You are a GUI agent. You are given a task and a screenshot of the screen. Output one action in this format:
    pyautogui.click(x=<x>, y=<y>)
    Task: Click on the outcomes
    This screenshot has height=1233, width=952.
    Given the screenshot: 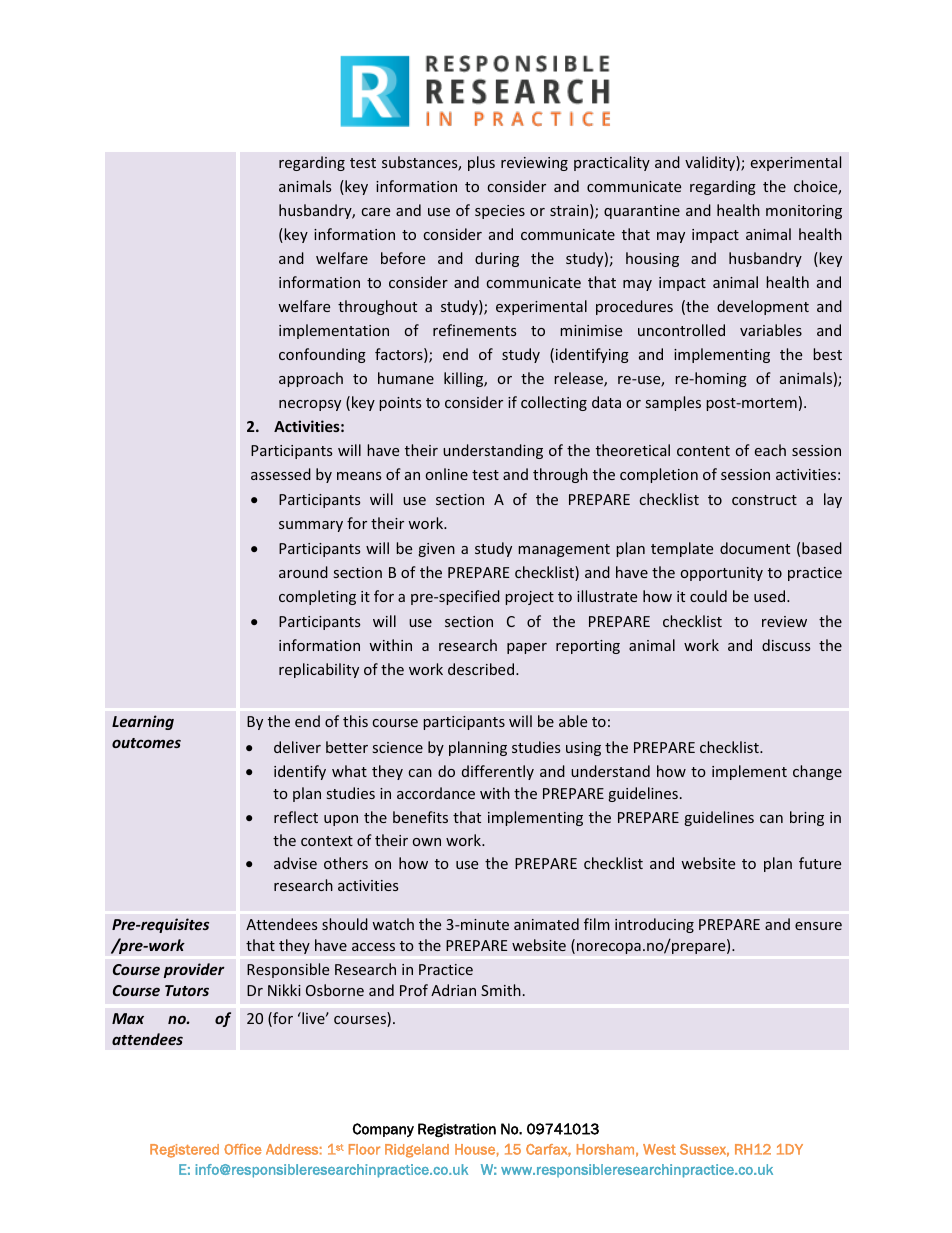 What is the action you would take?
    pyautogui.click(x=146, y=743)
